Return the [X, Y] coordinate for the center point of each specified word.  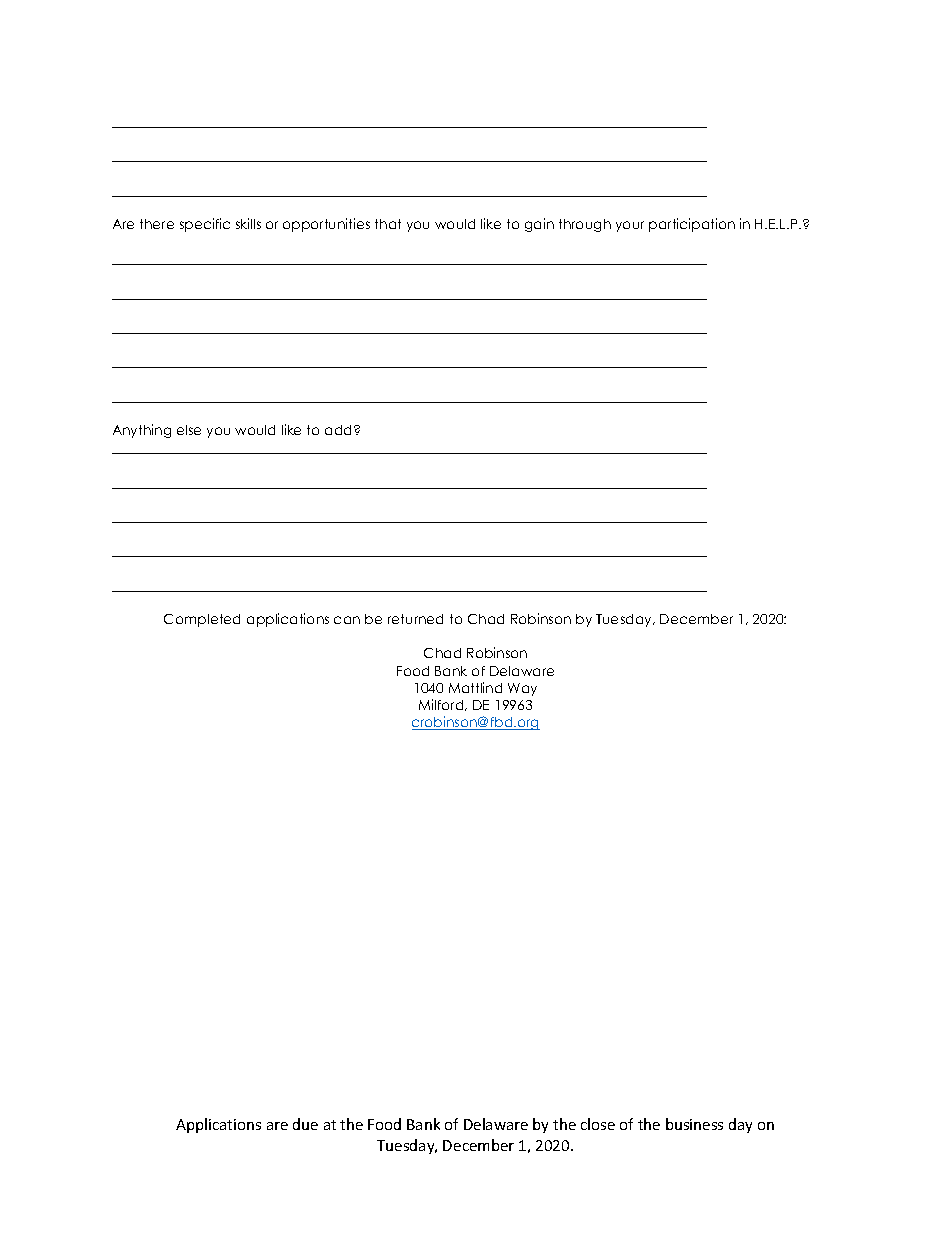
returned [415, 619]
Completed [202, 620]
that [388, 224]
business [694, 1124]
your [630, 226]
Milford [442, 705]
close [598, 1124]
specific [205, 225]
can [347, 620]
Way [522, 689]
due [305, 1124]
